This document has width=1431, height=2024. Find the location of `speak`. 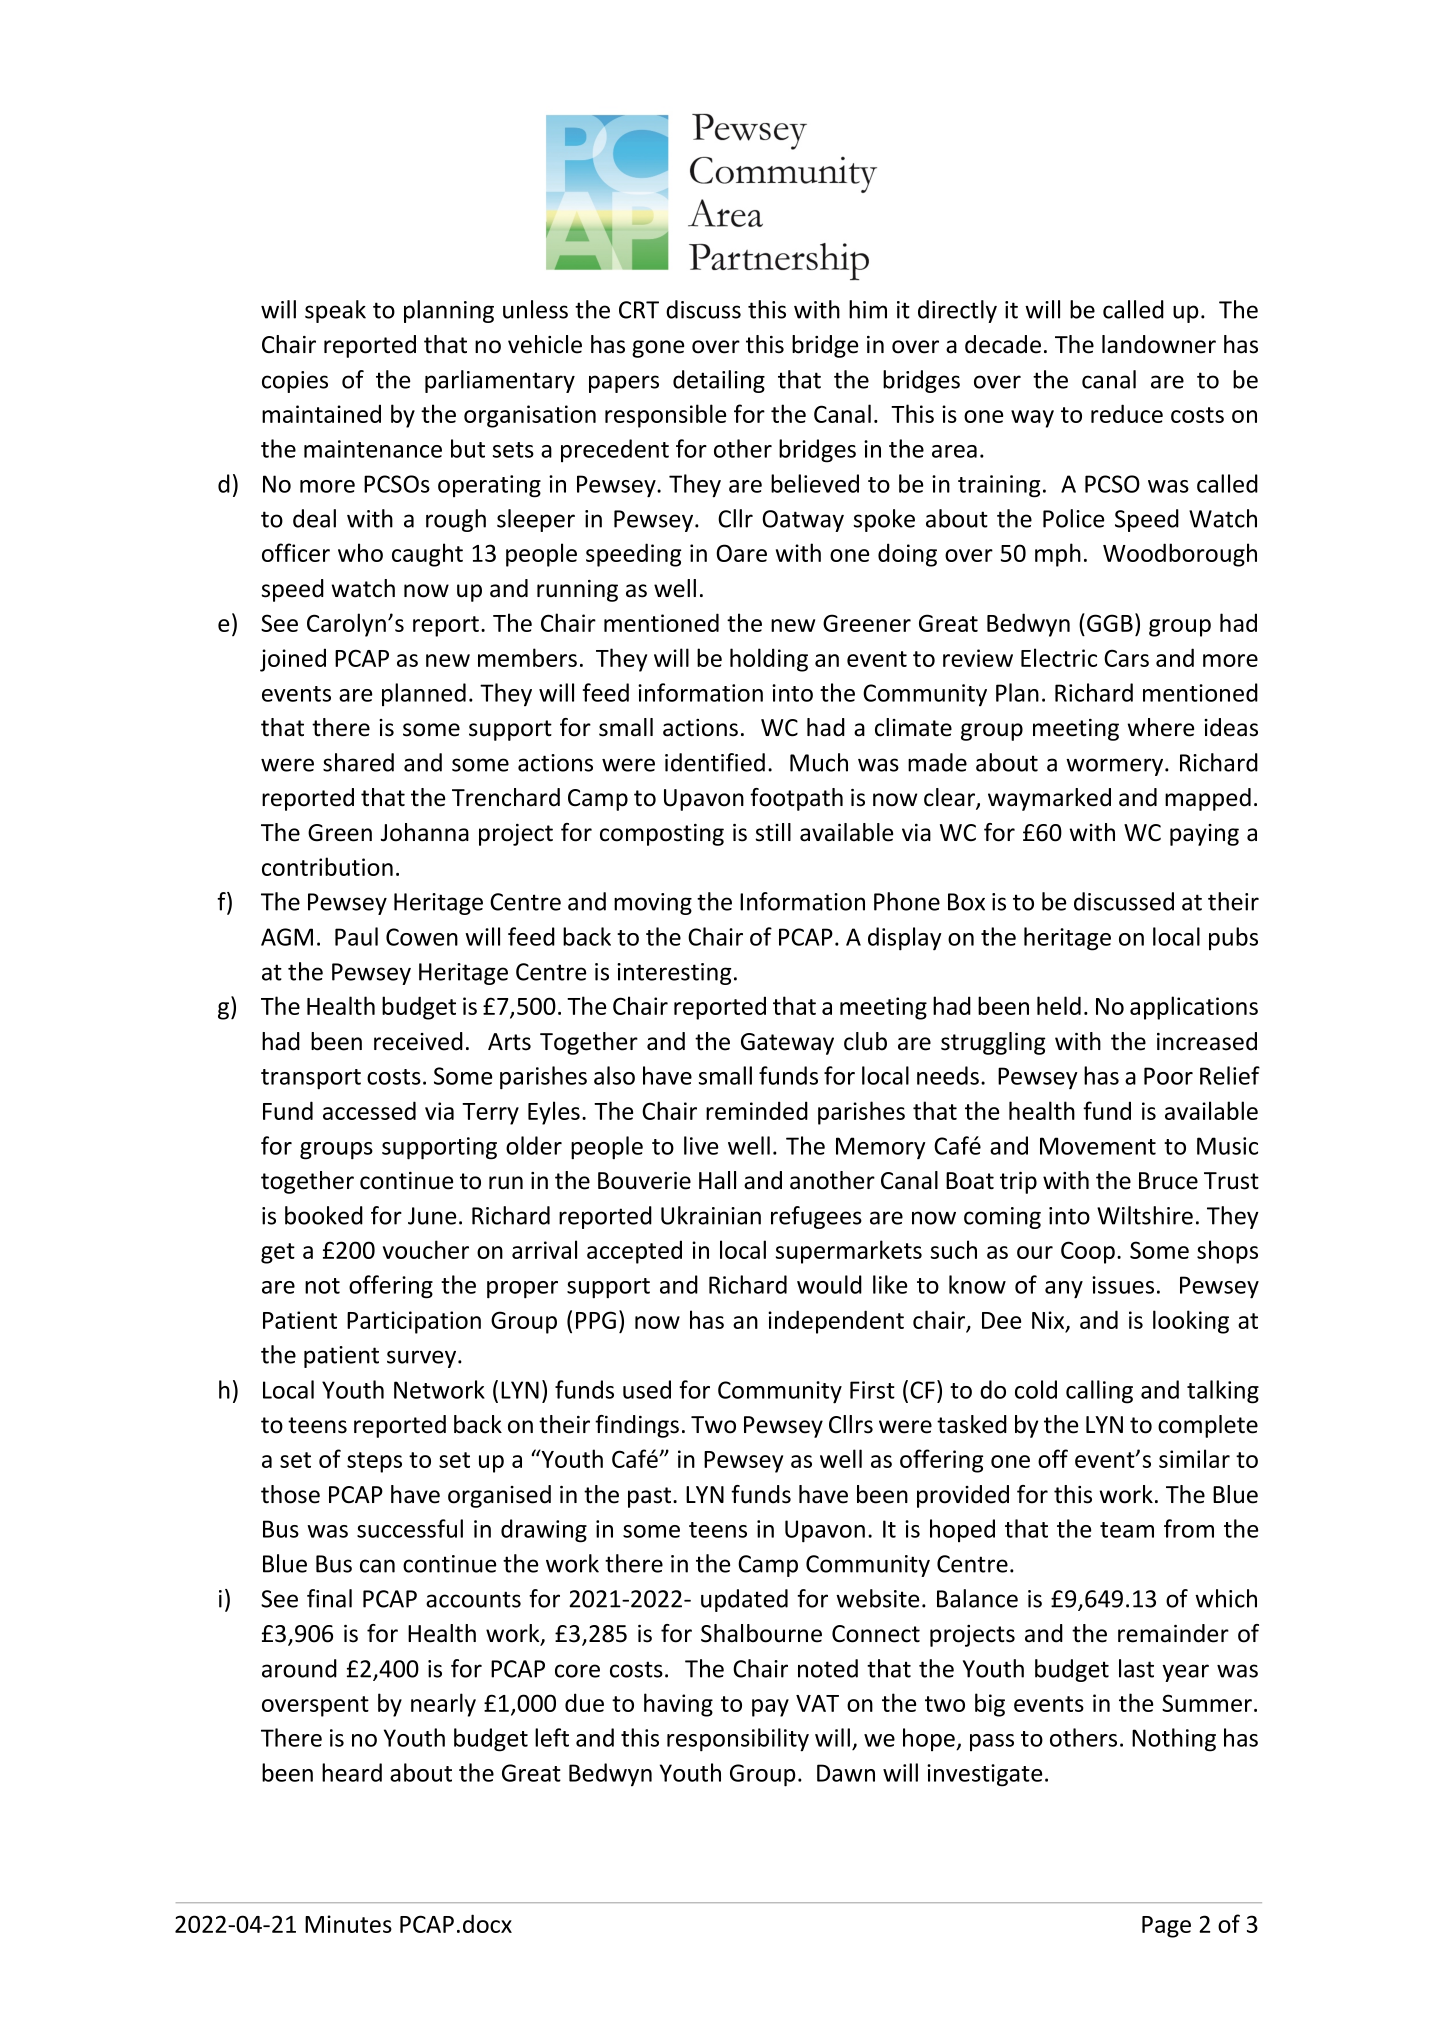

speak is located at coordinates (335, 311).
